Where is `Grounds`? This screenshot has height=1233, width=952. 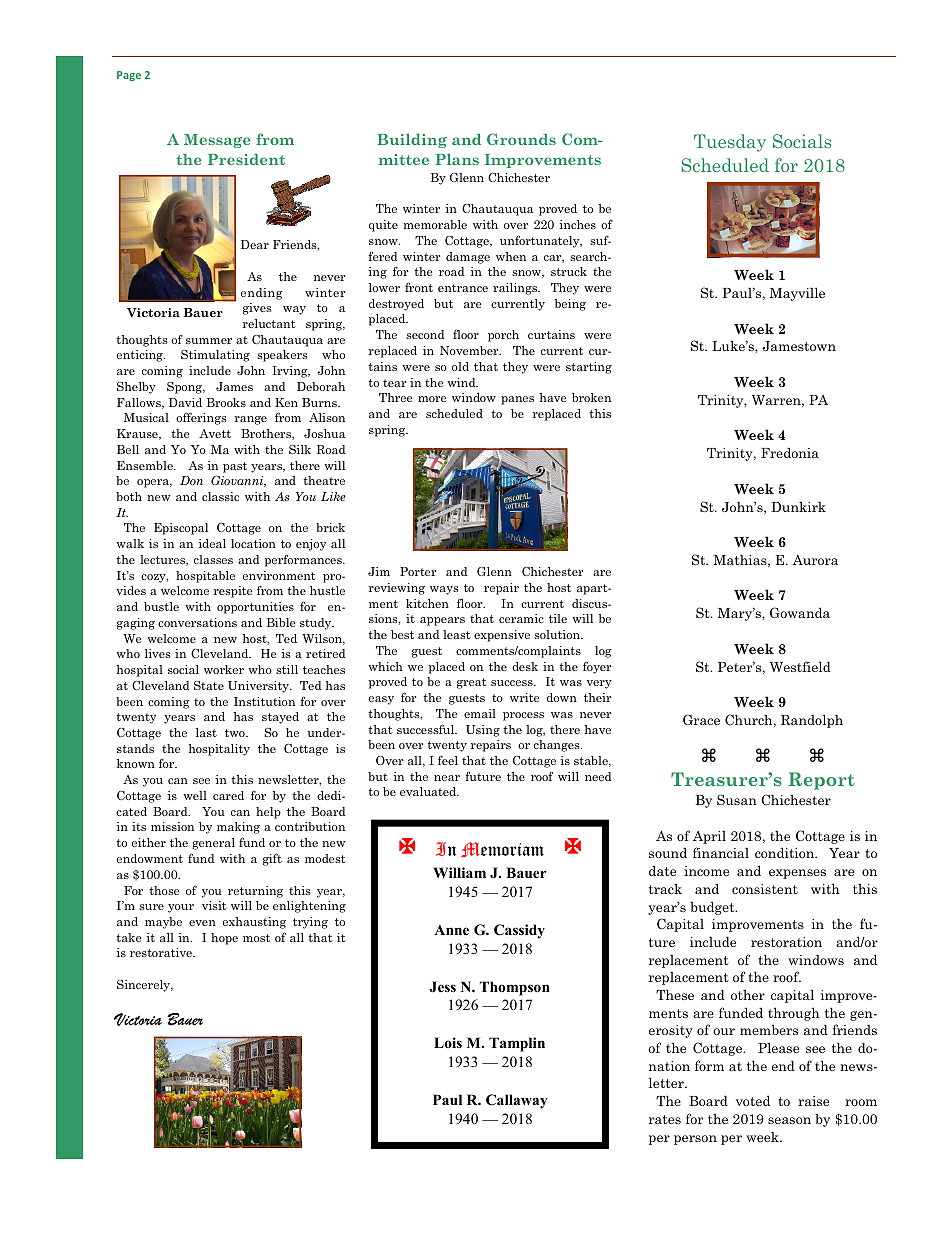 Grounds is located at coordinates (521, 139).
